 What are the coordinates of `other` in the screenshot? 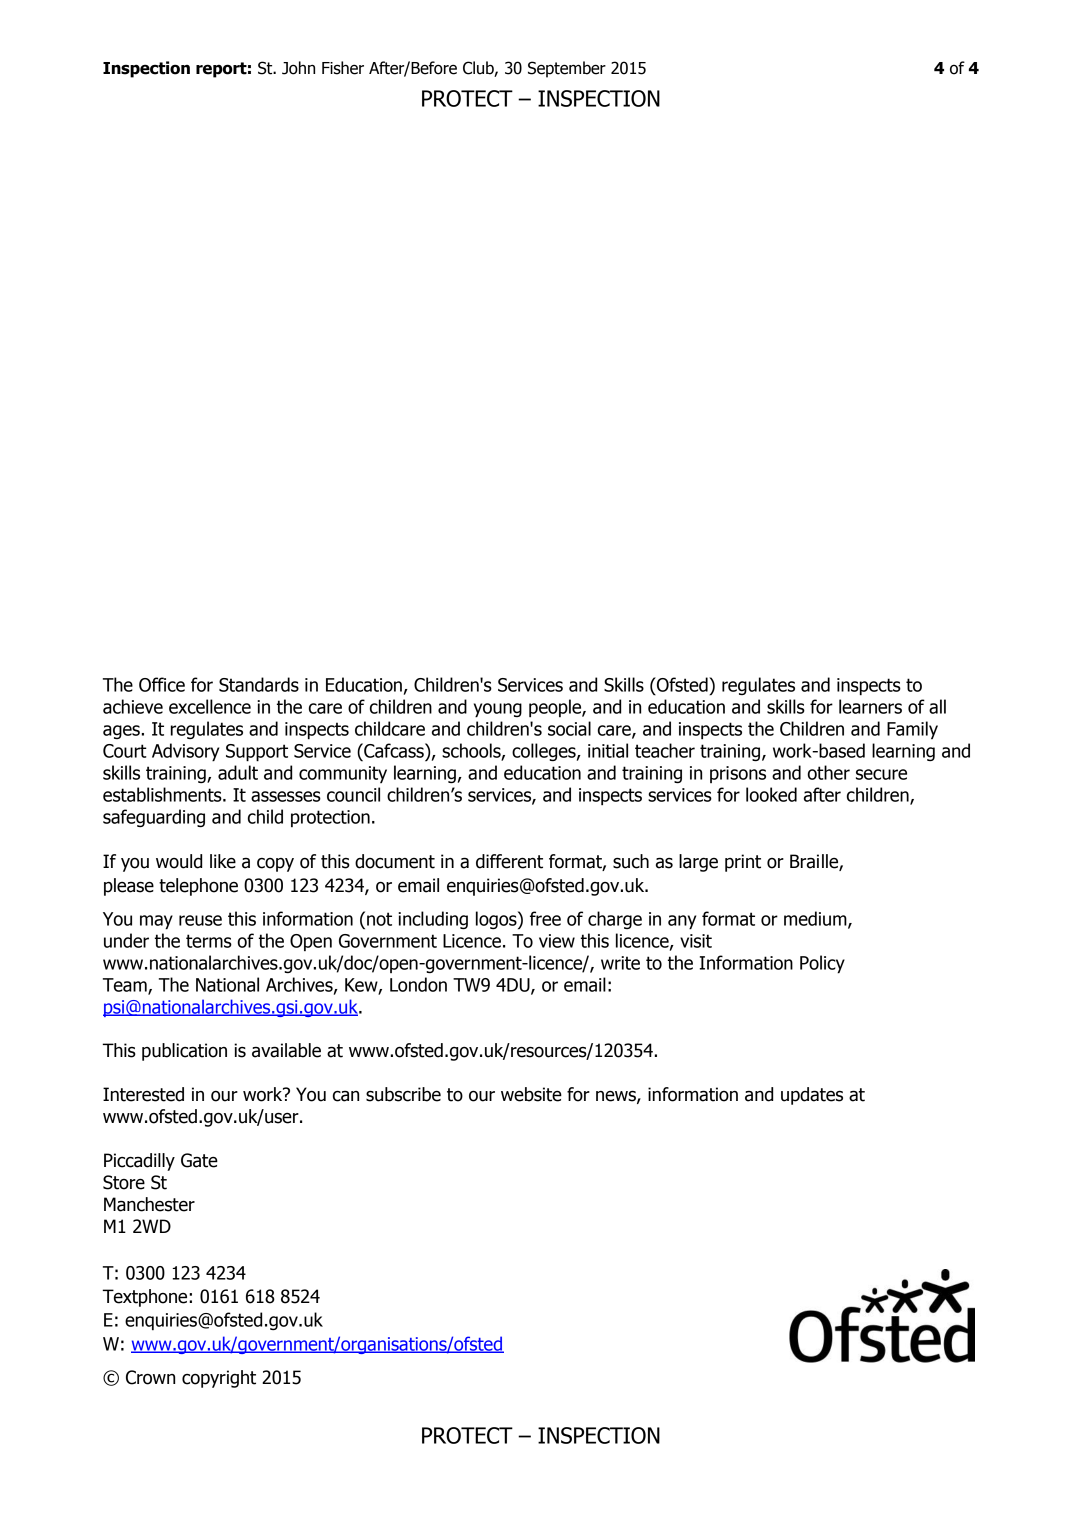 It's located at (829, 772).
